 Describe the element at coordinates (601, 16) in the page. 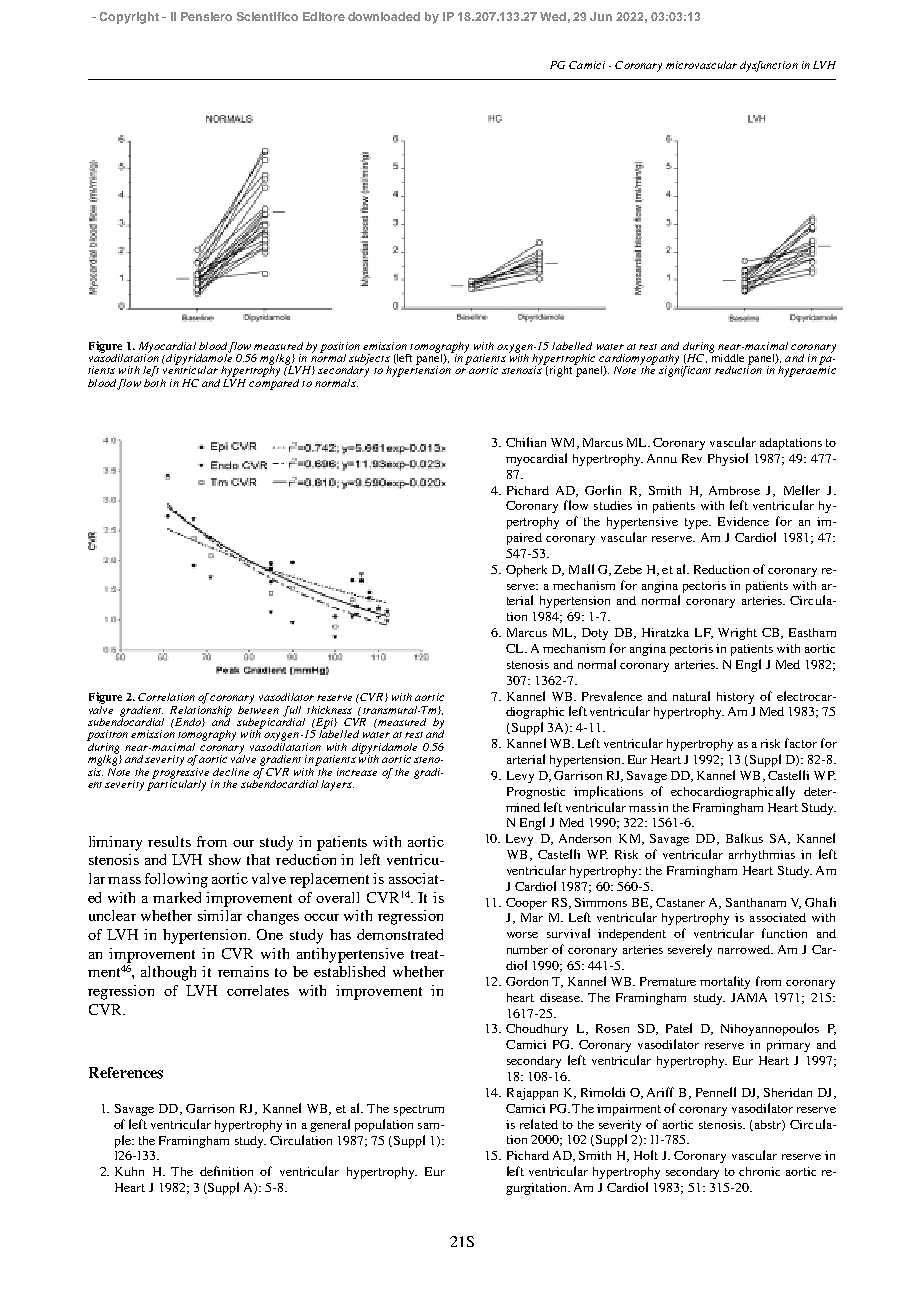

I see `Jun` at that location.
